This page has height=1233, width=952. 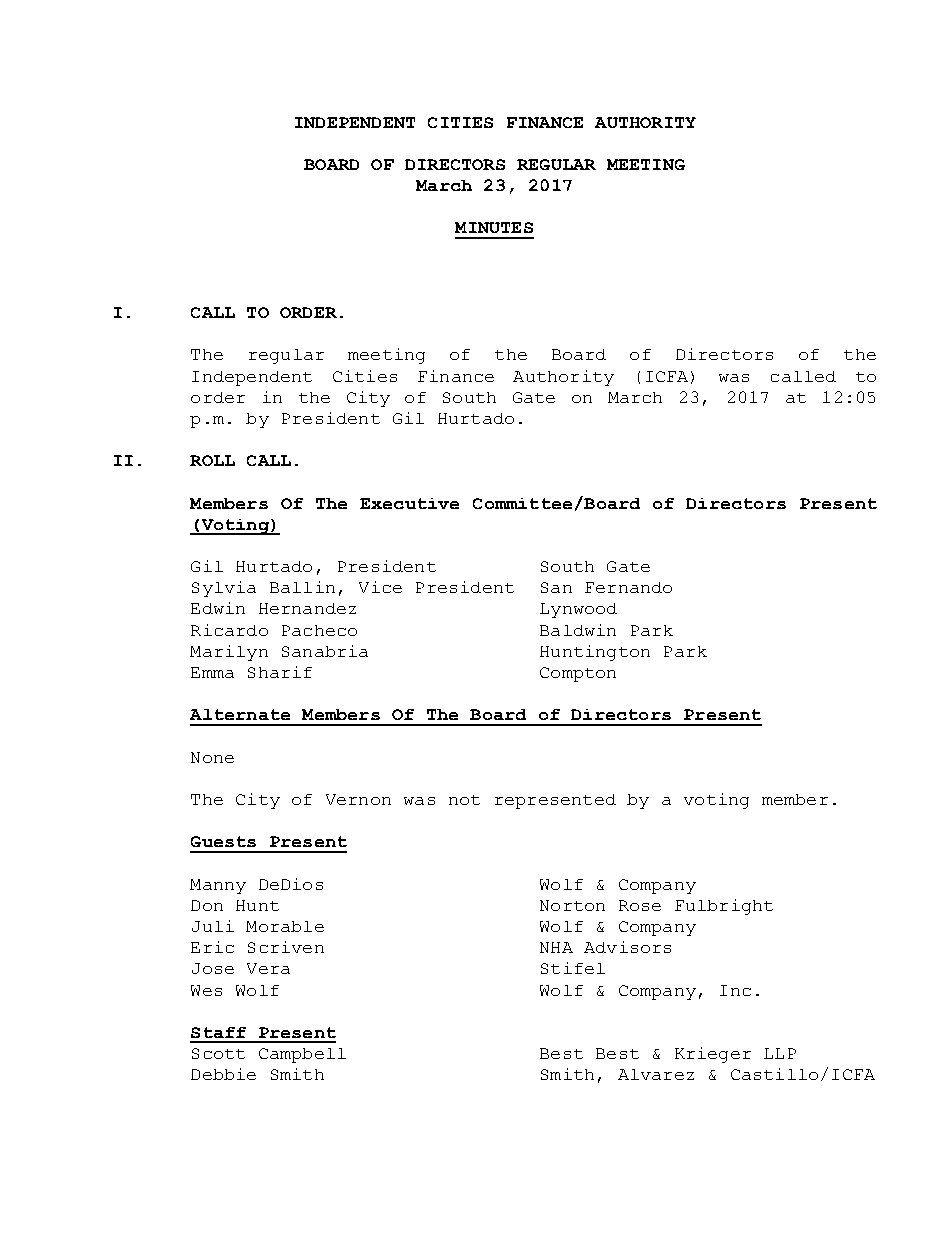 What do you see at coordinates (494, 227) in the page?
I see `MINUTES` at bounding box center [494, 227].
